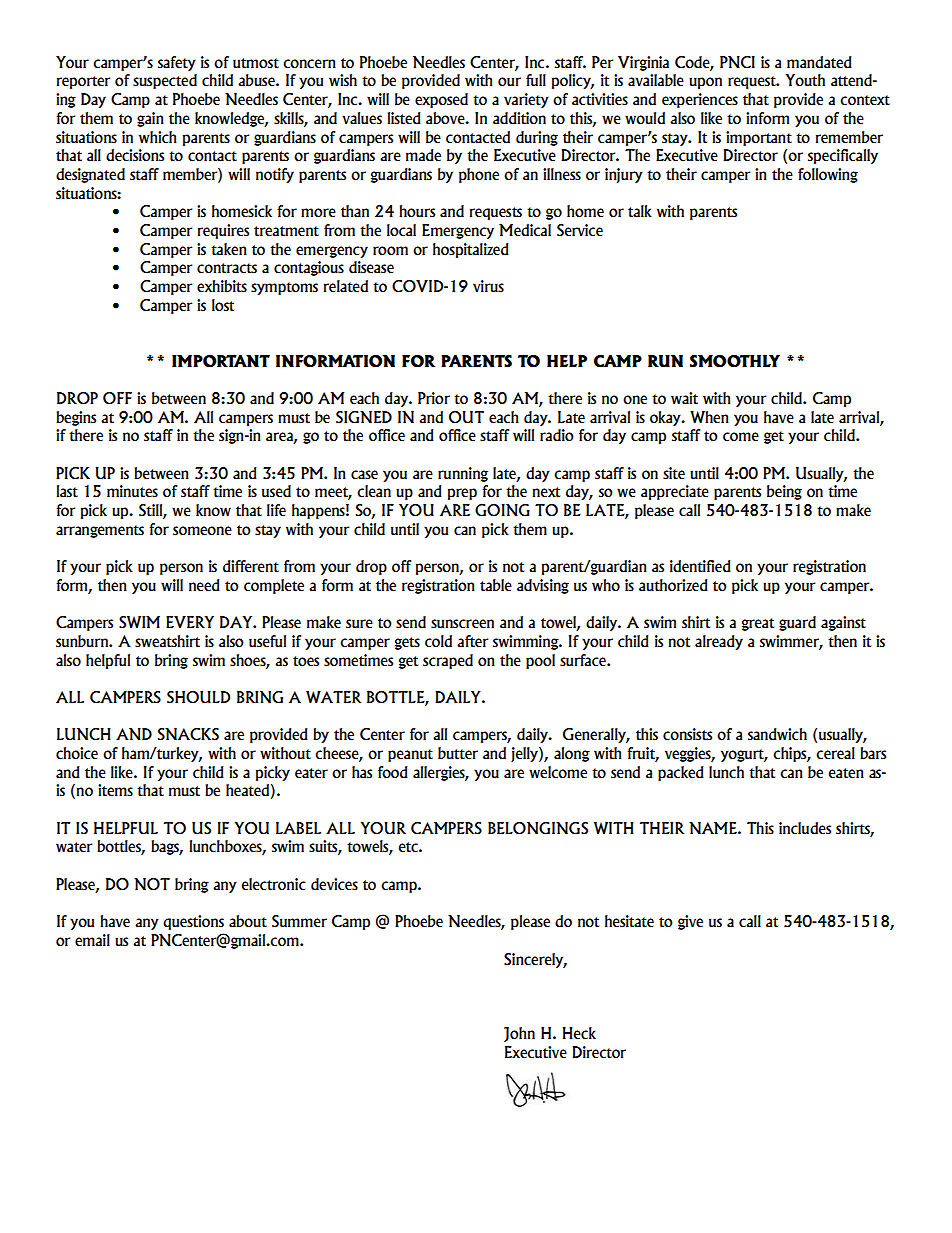 Image resolution: width=952 pixels, height=1233 pixels. Describe the element at coordinates (441, 100) in the document. I see `exposed` at that location.
